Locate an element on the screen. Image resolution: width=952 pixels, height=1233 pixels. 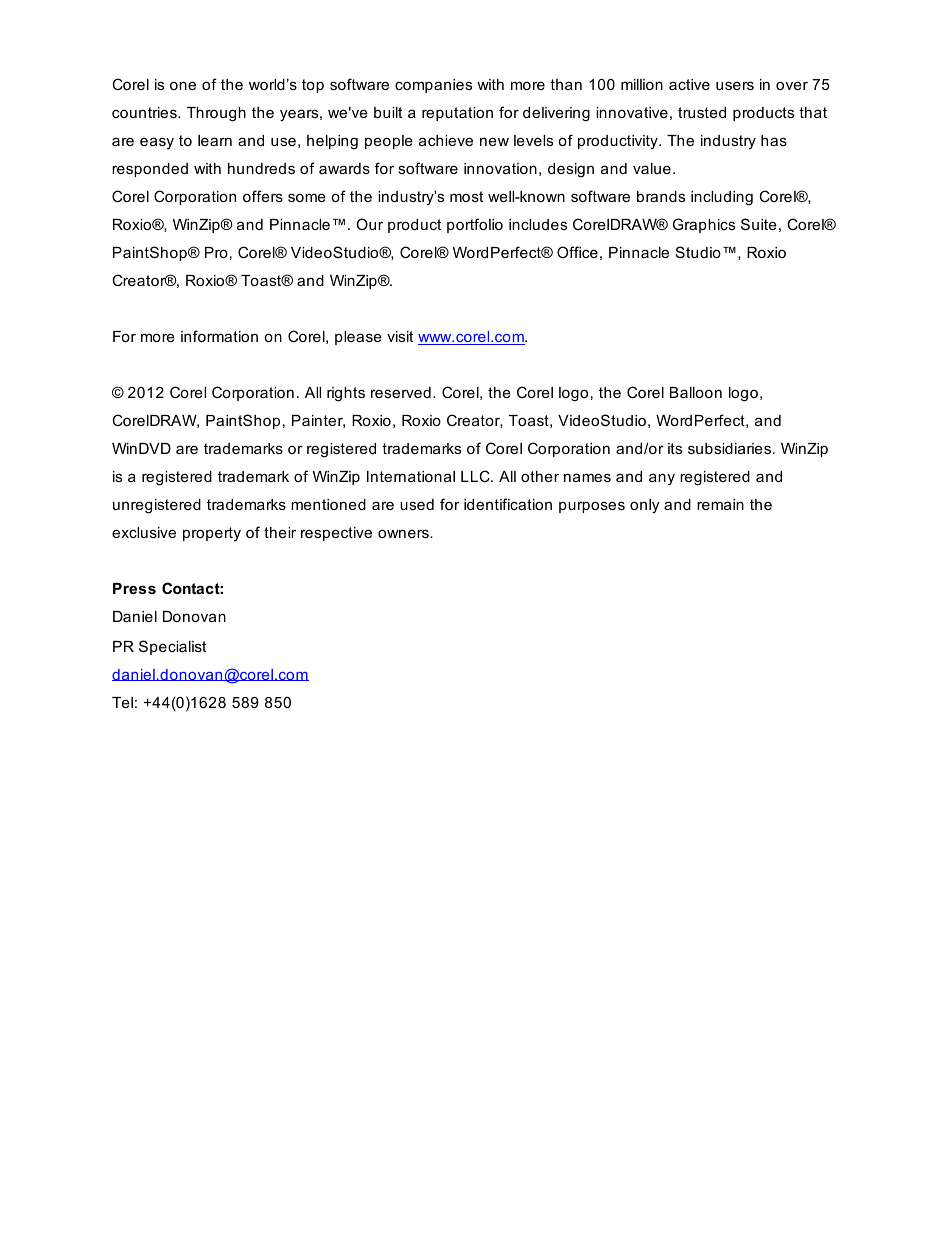
reserved is located at coordinates (401, 392).
